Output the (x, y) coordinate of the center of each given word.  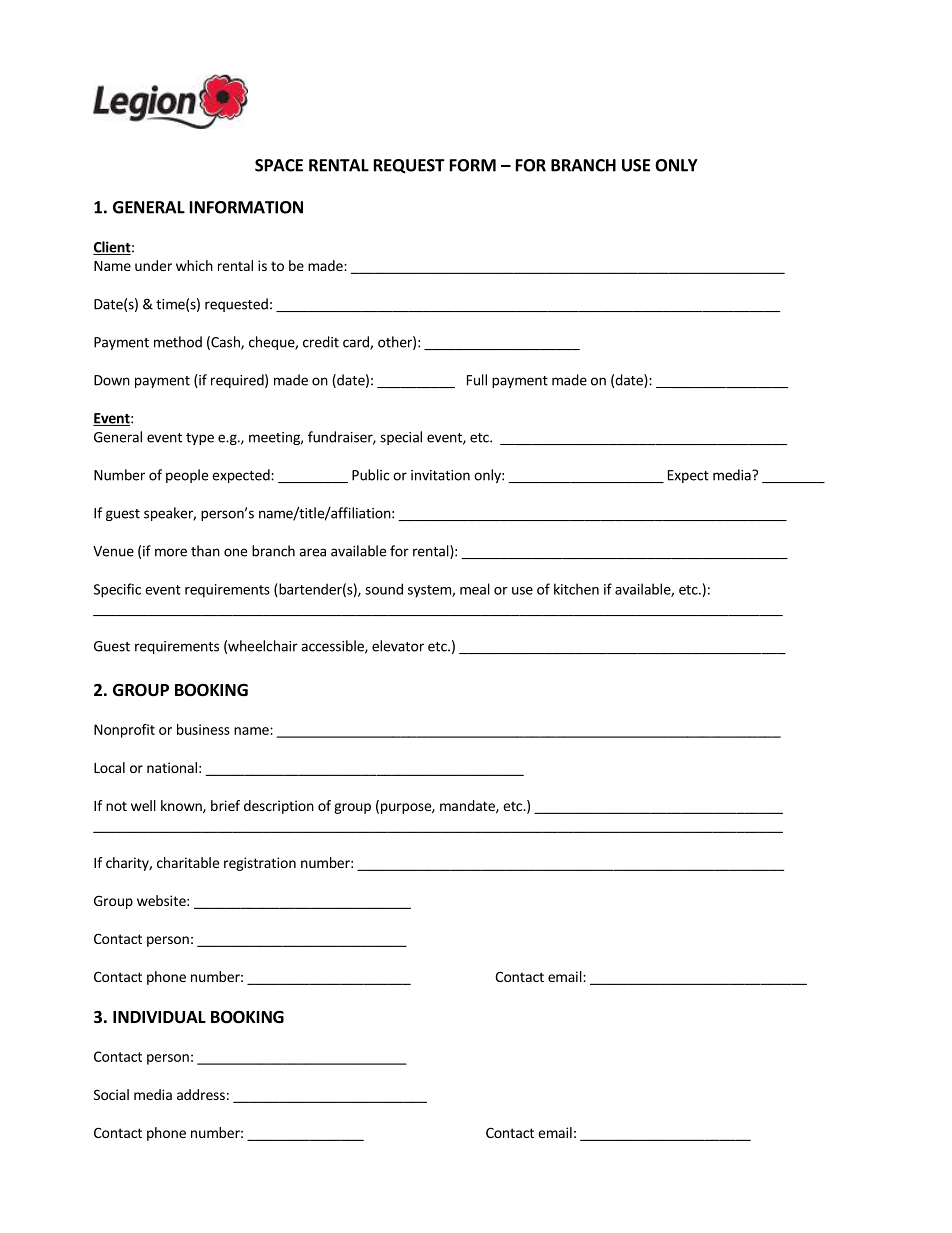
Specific (117, 590)
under (153, 265)
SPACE (279, 165)
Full (477, 380)
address (201, 1094)
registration (260, 864)
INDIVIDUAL (159, 1017)
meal (475, 589)
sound (384, 589)
